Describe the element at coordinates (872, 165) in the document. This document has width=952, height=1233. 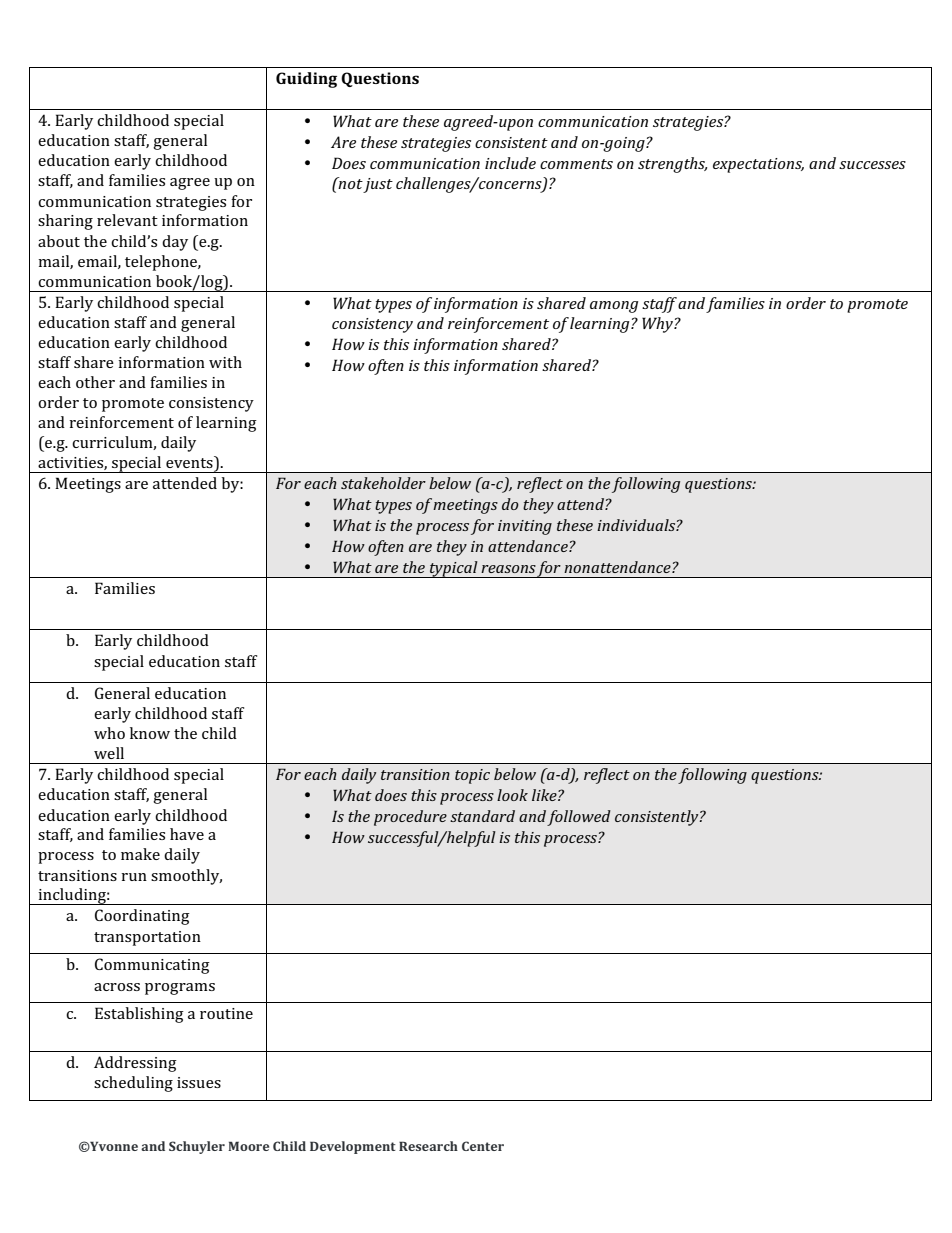
I see `successes` at that location.
